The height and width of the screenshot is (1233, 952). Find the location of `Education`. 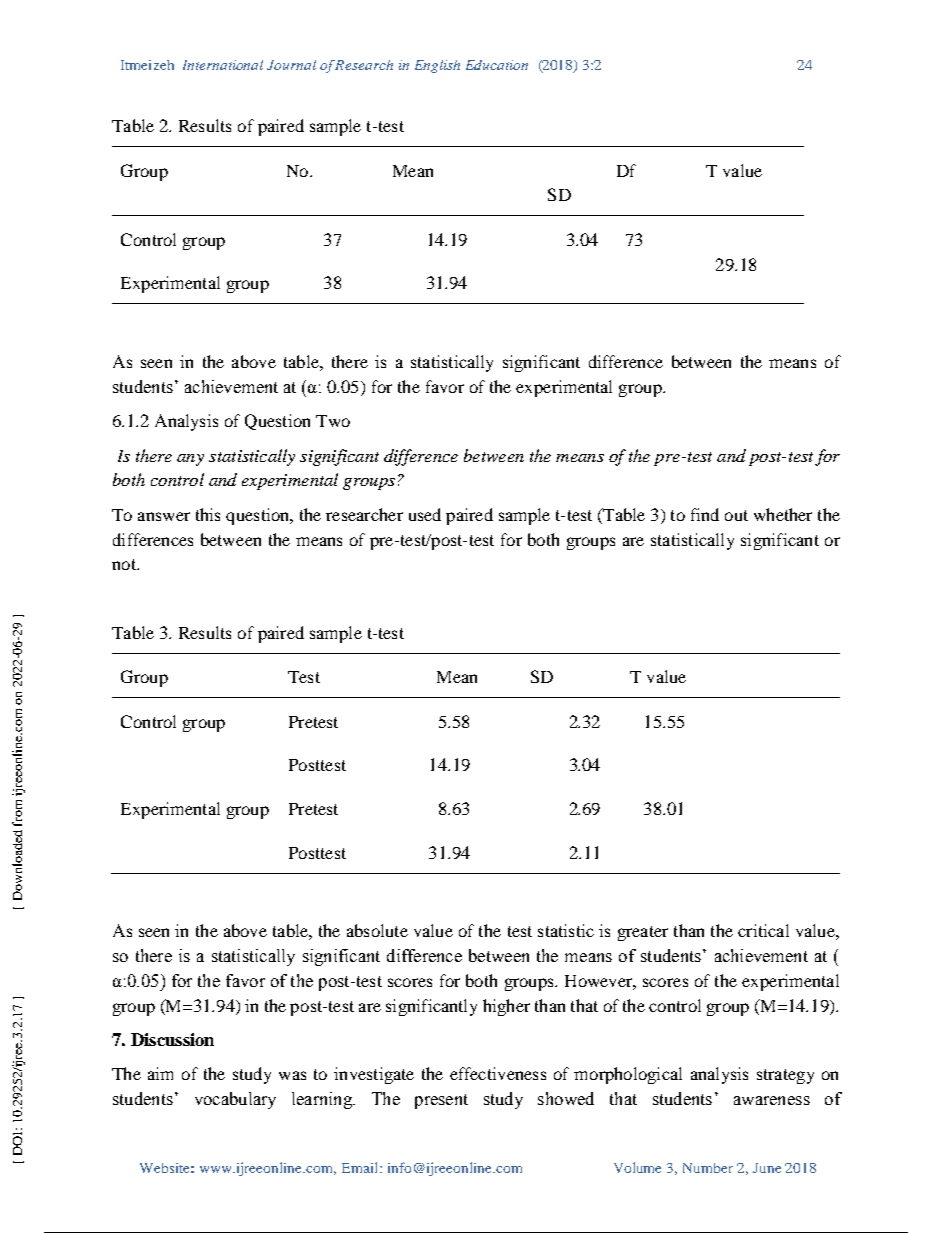

Education is located at coordinates (497, 65).
